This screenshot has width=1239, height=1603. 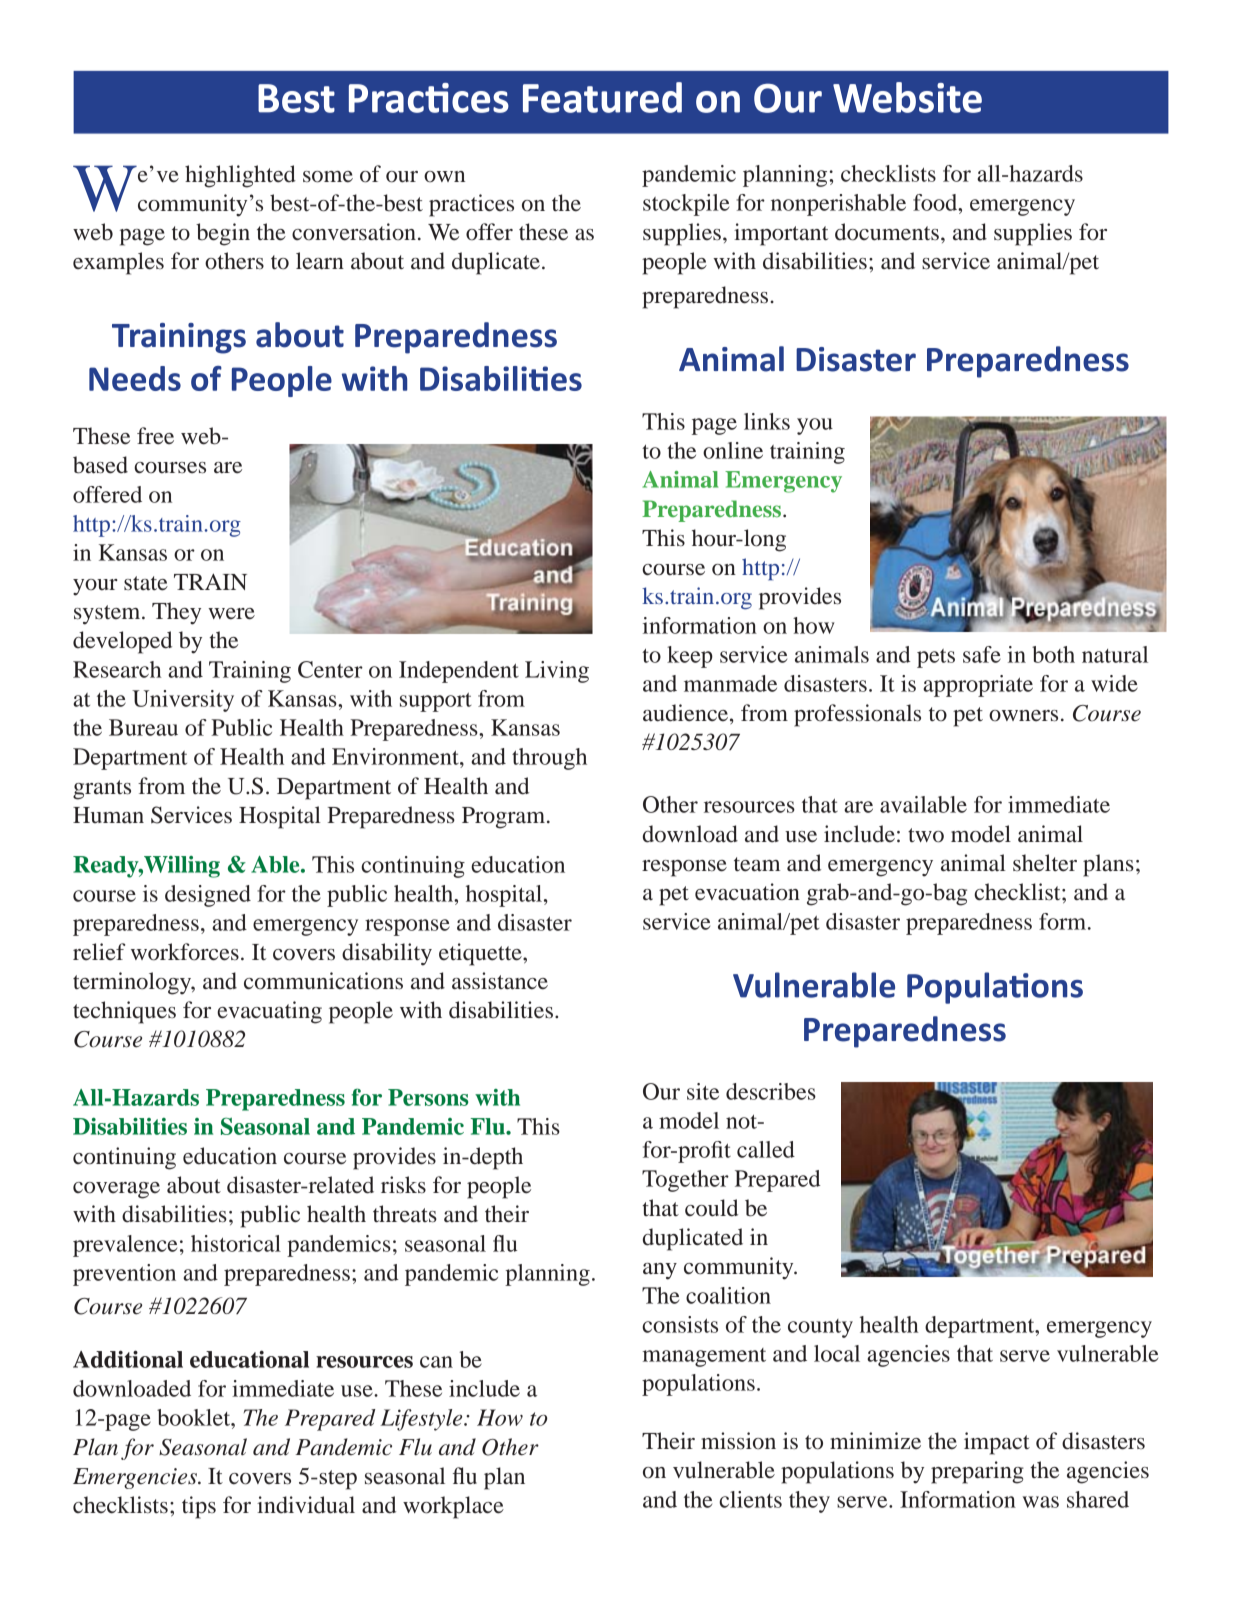 What do you see at coordinates (977, 1472) in the screenshot?
I see `preparing` at bounding box center [977, 1472].
